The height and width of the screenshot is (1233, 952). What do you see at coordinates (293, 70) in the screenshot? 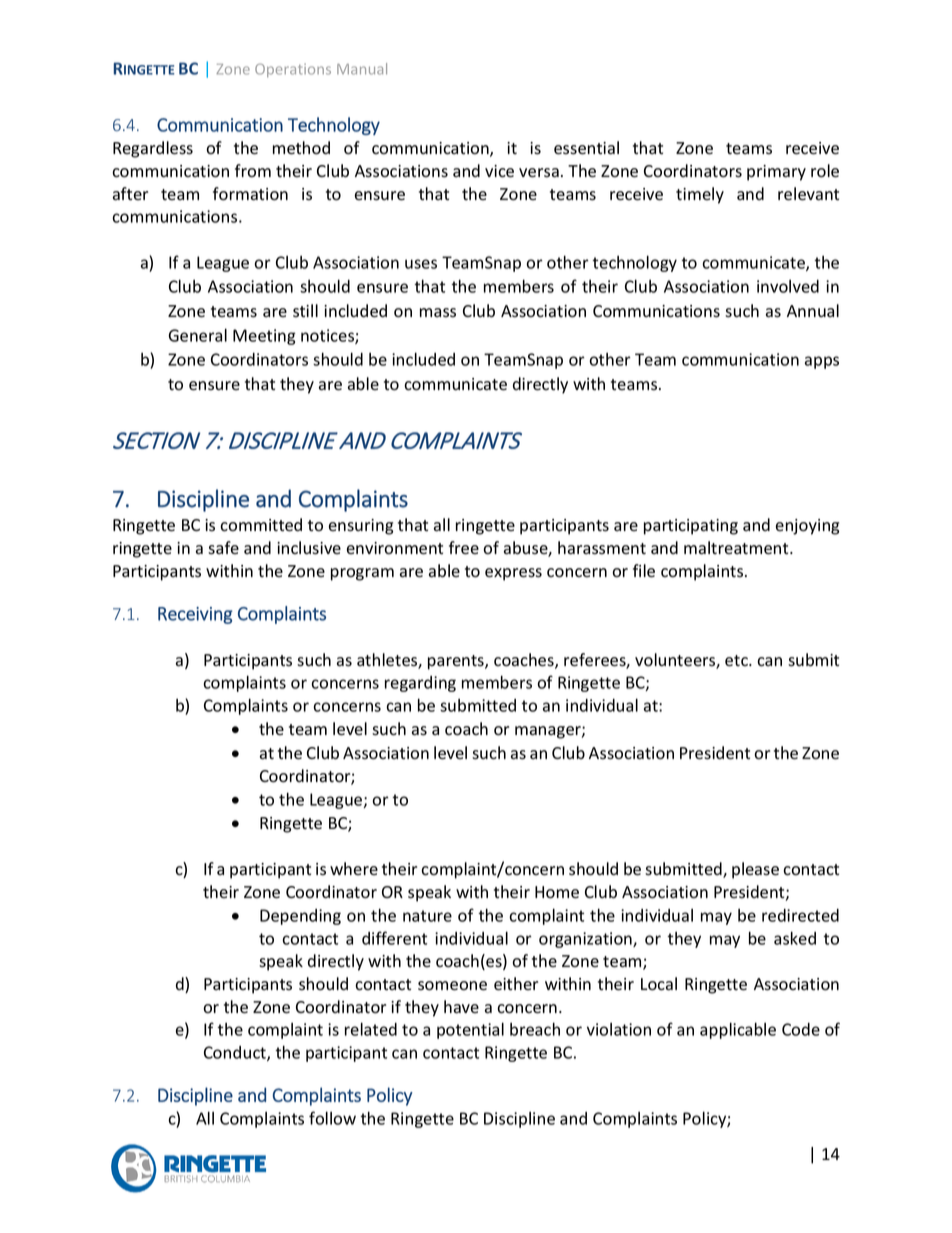
I see `Operations` at bounding box center [293, 70].
